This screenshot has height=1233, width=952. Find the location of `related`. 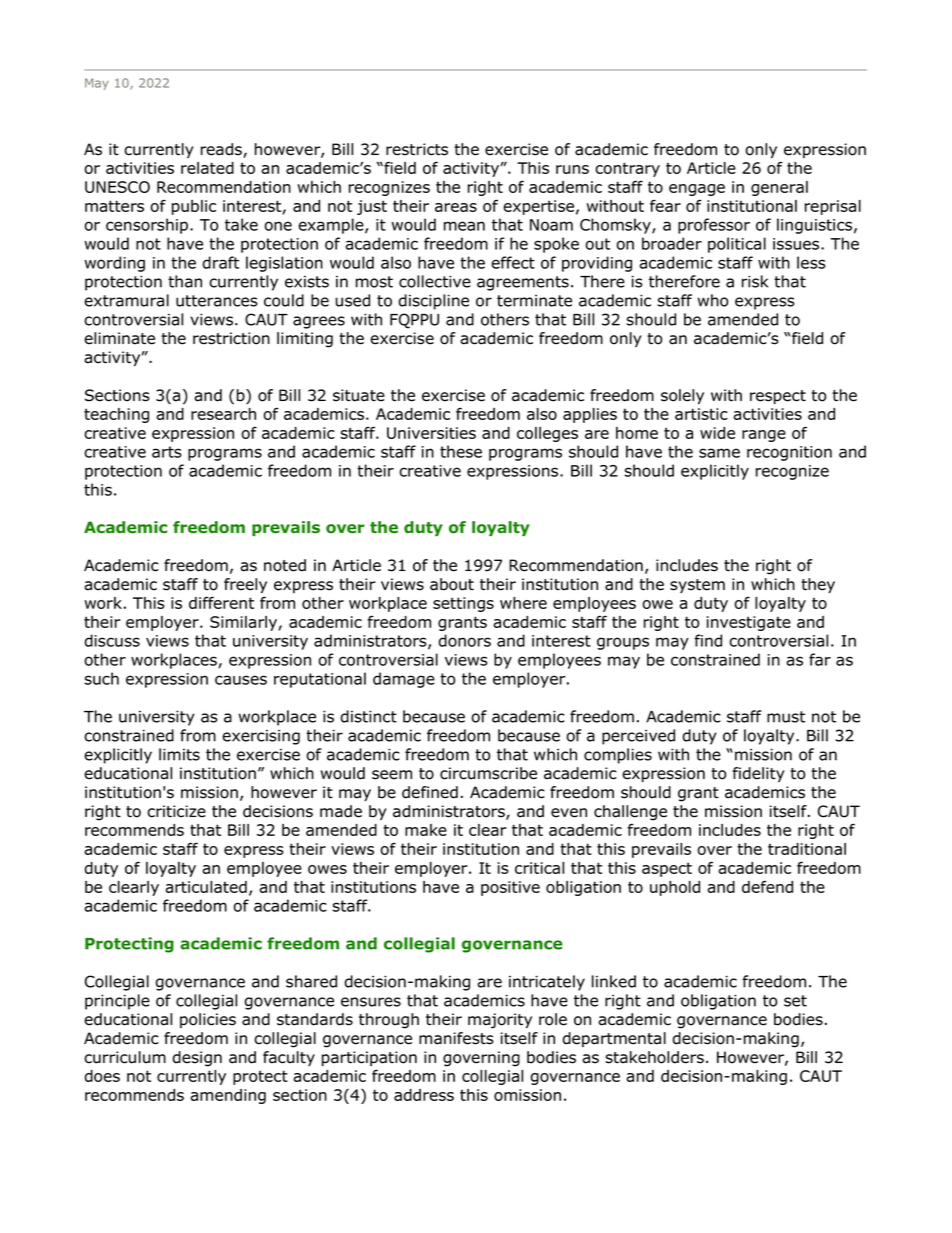

related is located at coordinates (207, 168).
